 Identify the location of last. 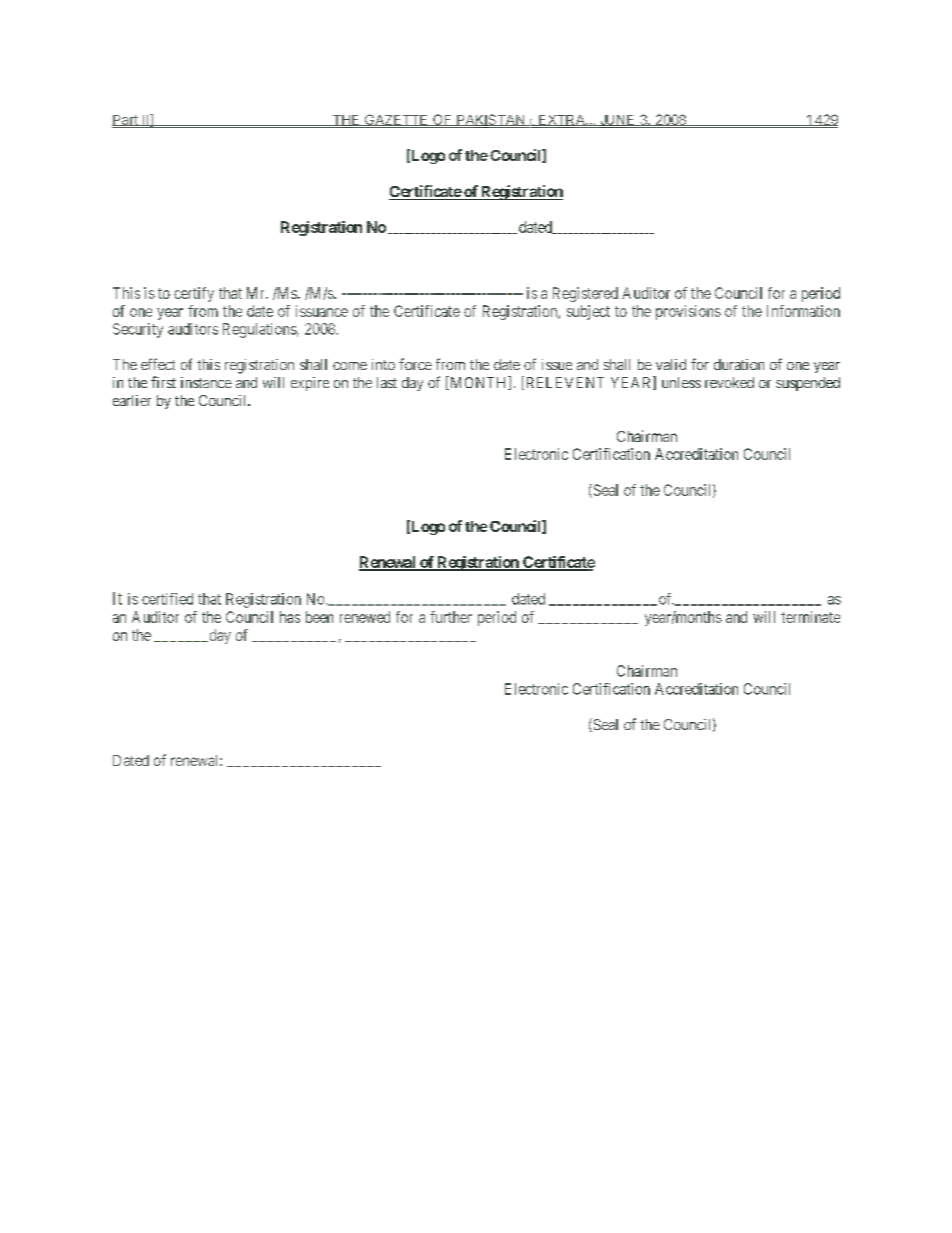
(387, 382).
